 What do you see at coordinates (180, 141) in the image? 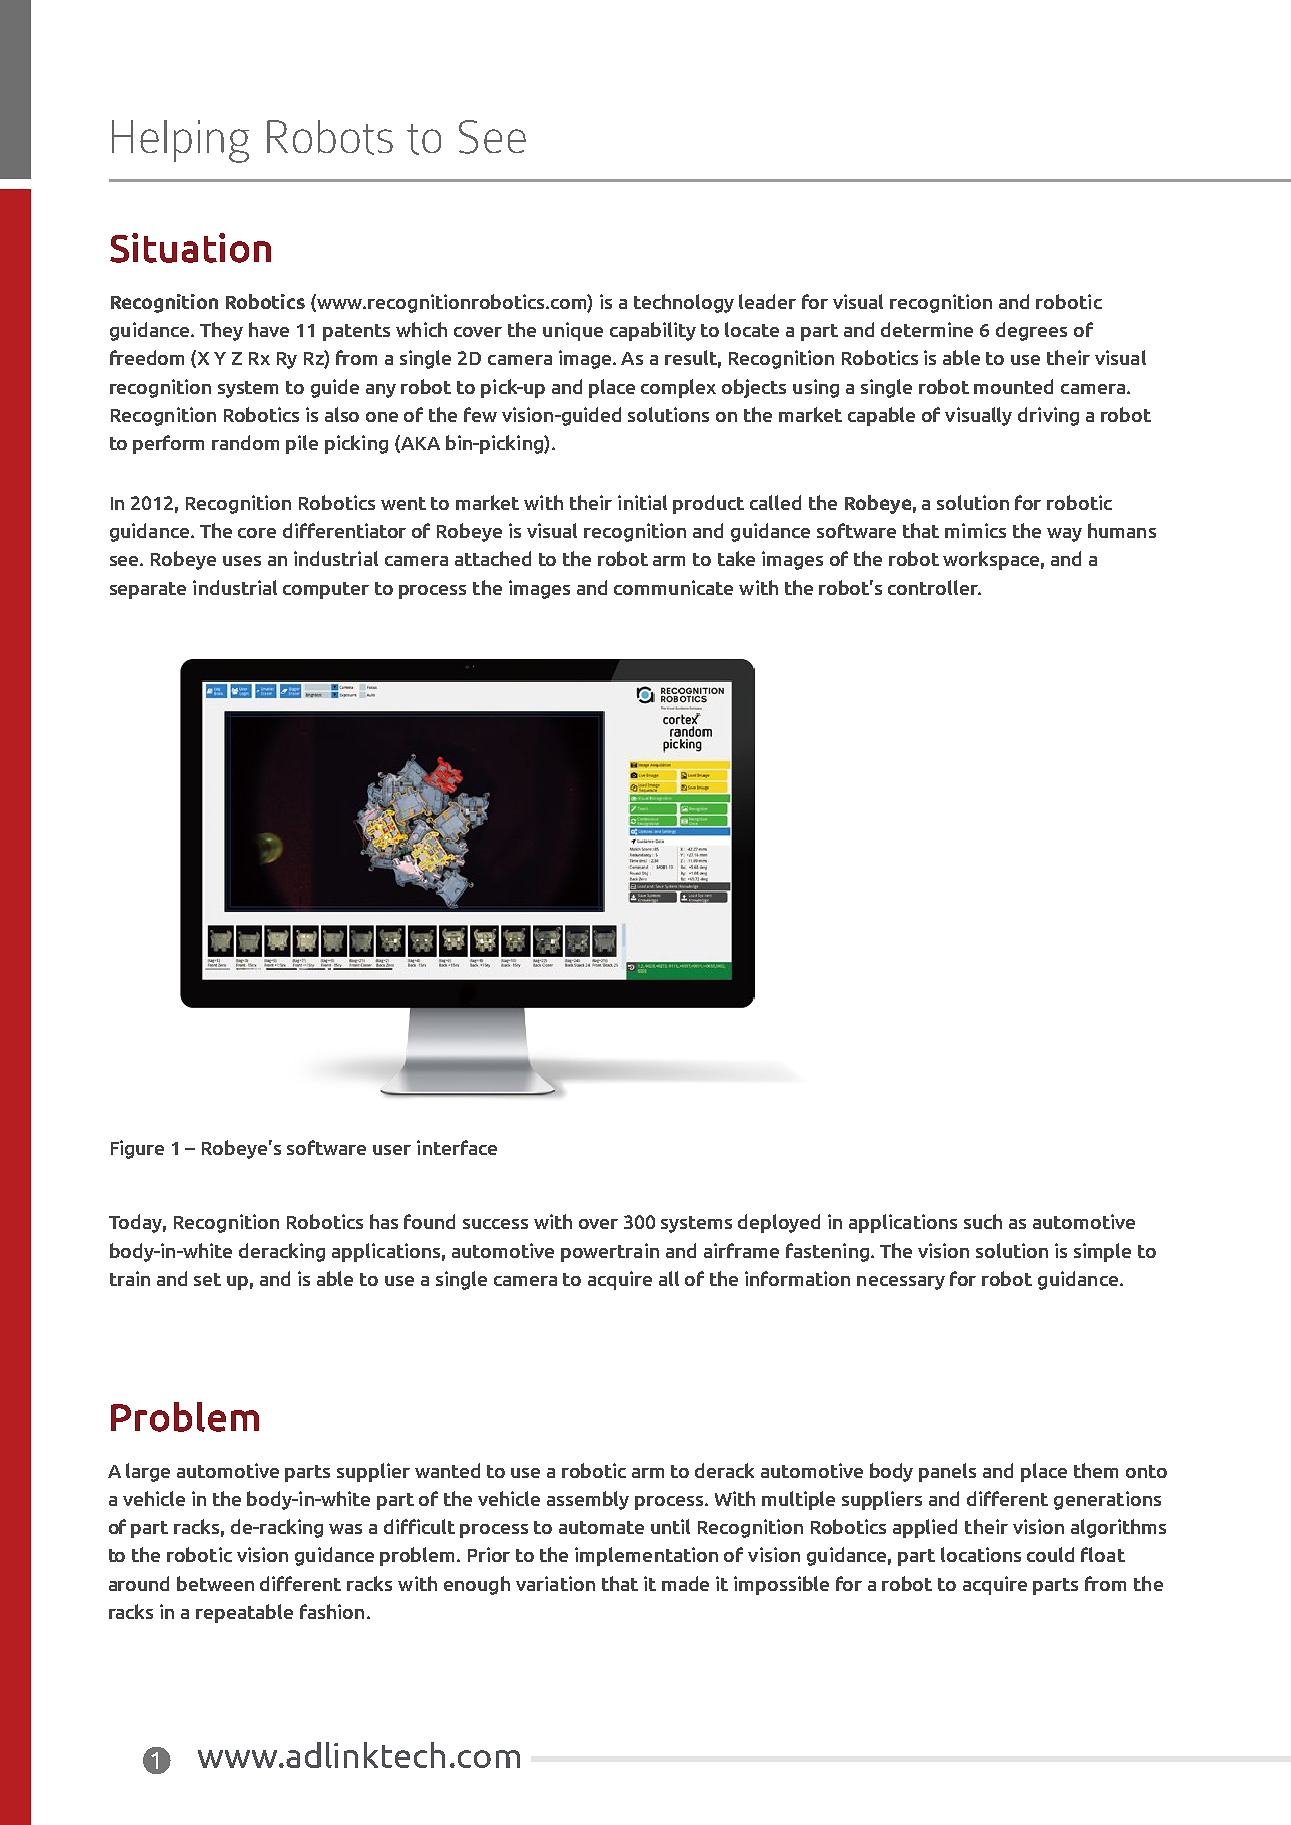
I see `Helping` at bounding box center [180, 141].
